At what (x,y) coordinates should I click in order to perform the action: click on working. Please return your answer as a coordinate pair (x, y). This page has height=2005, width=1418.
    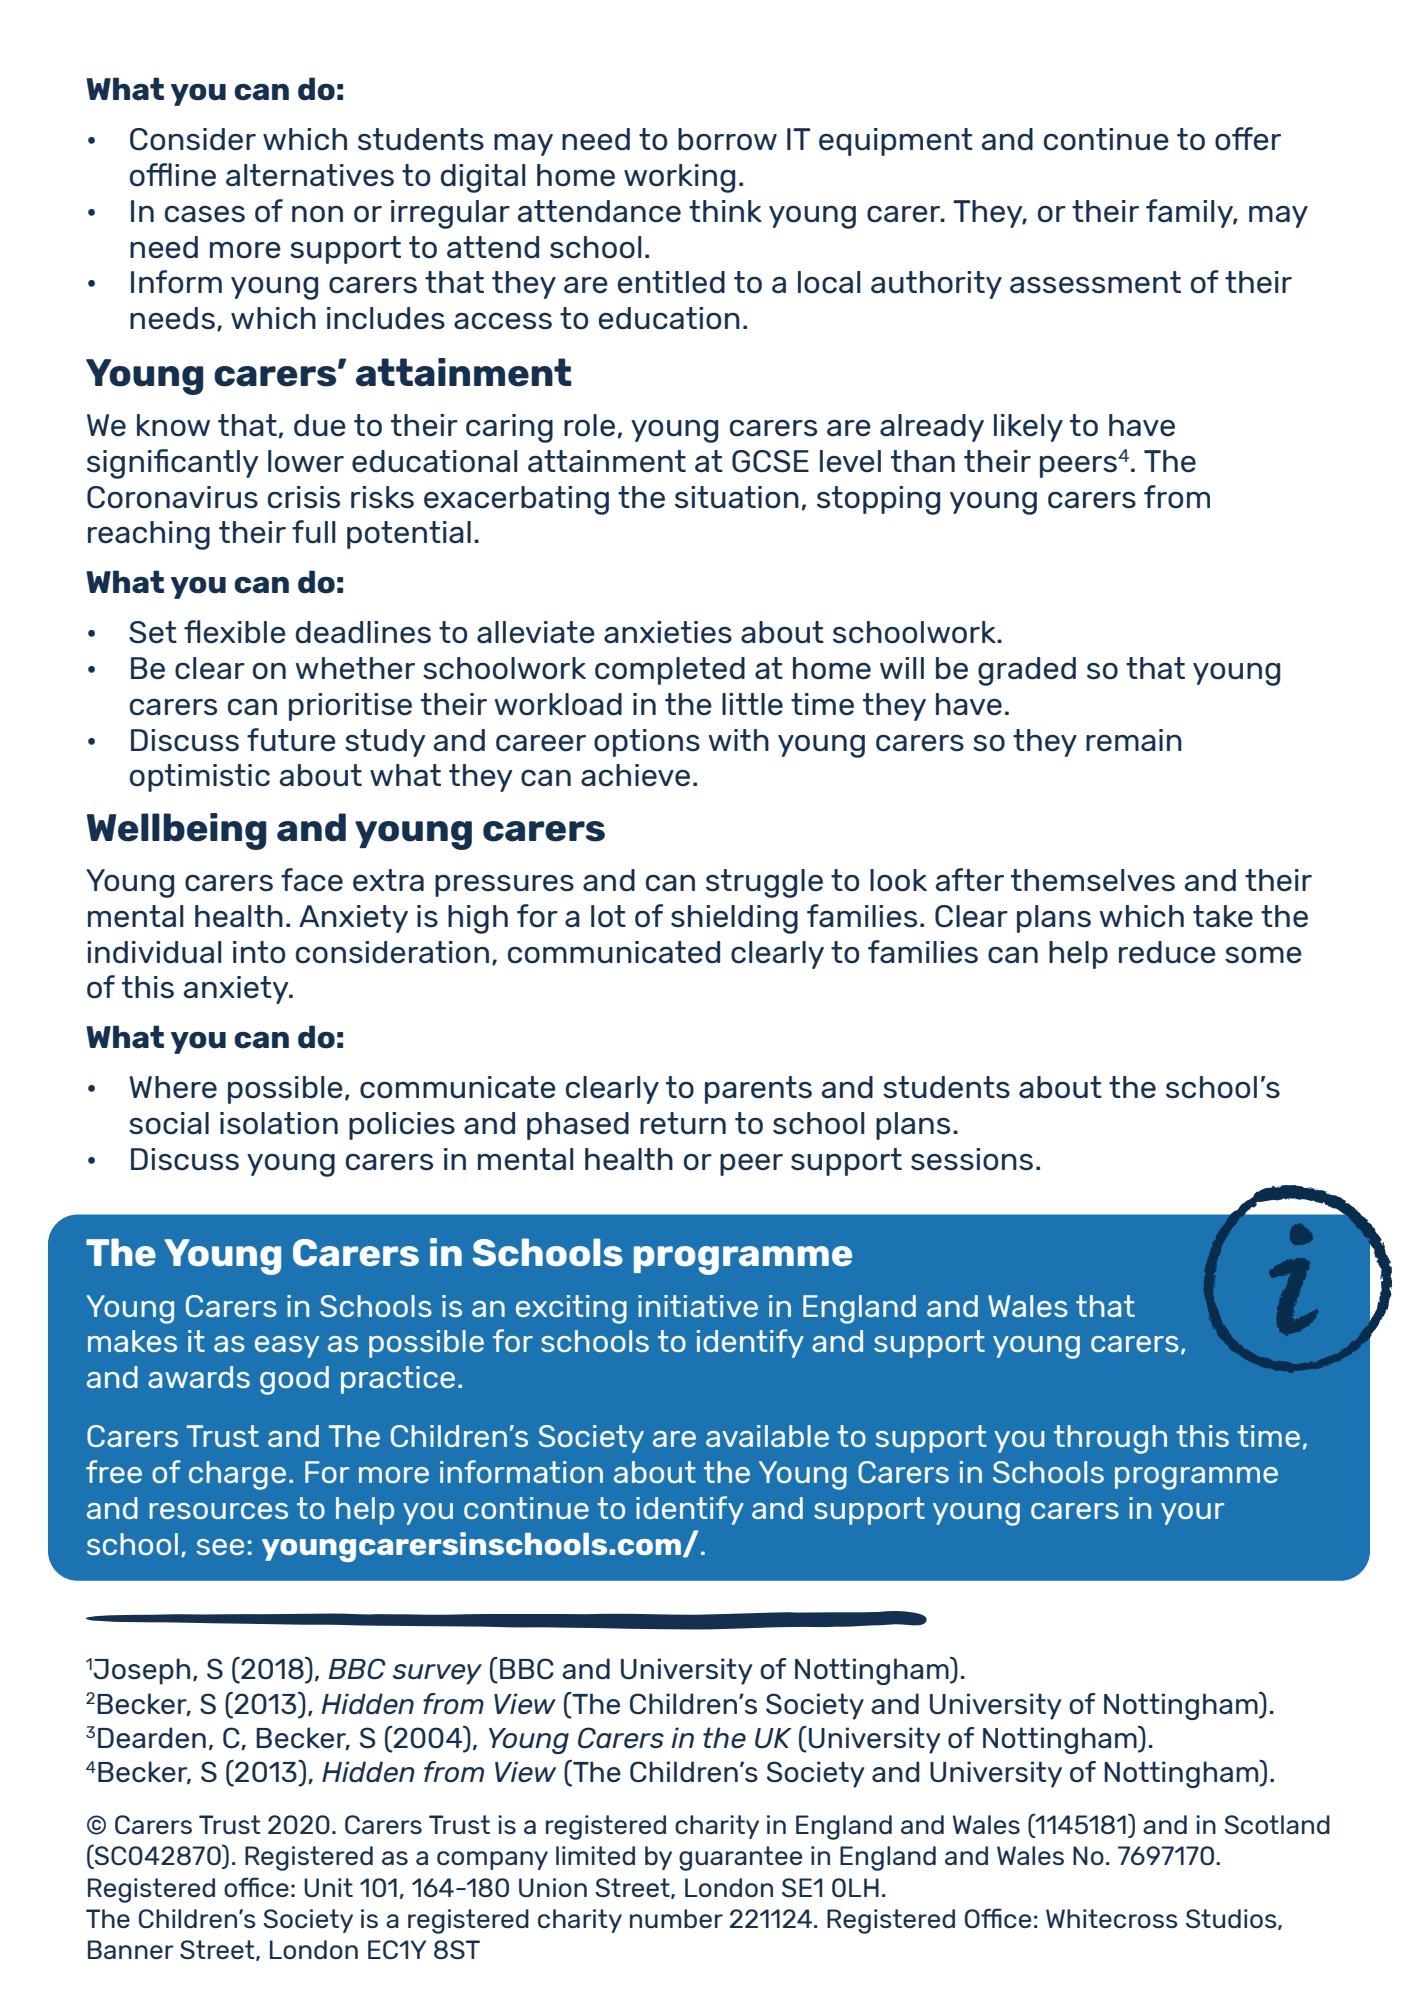
    Looking at the image, I should click on (679, 178).
